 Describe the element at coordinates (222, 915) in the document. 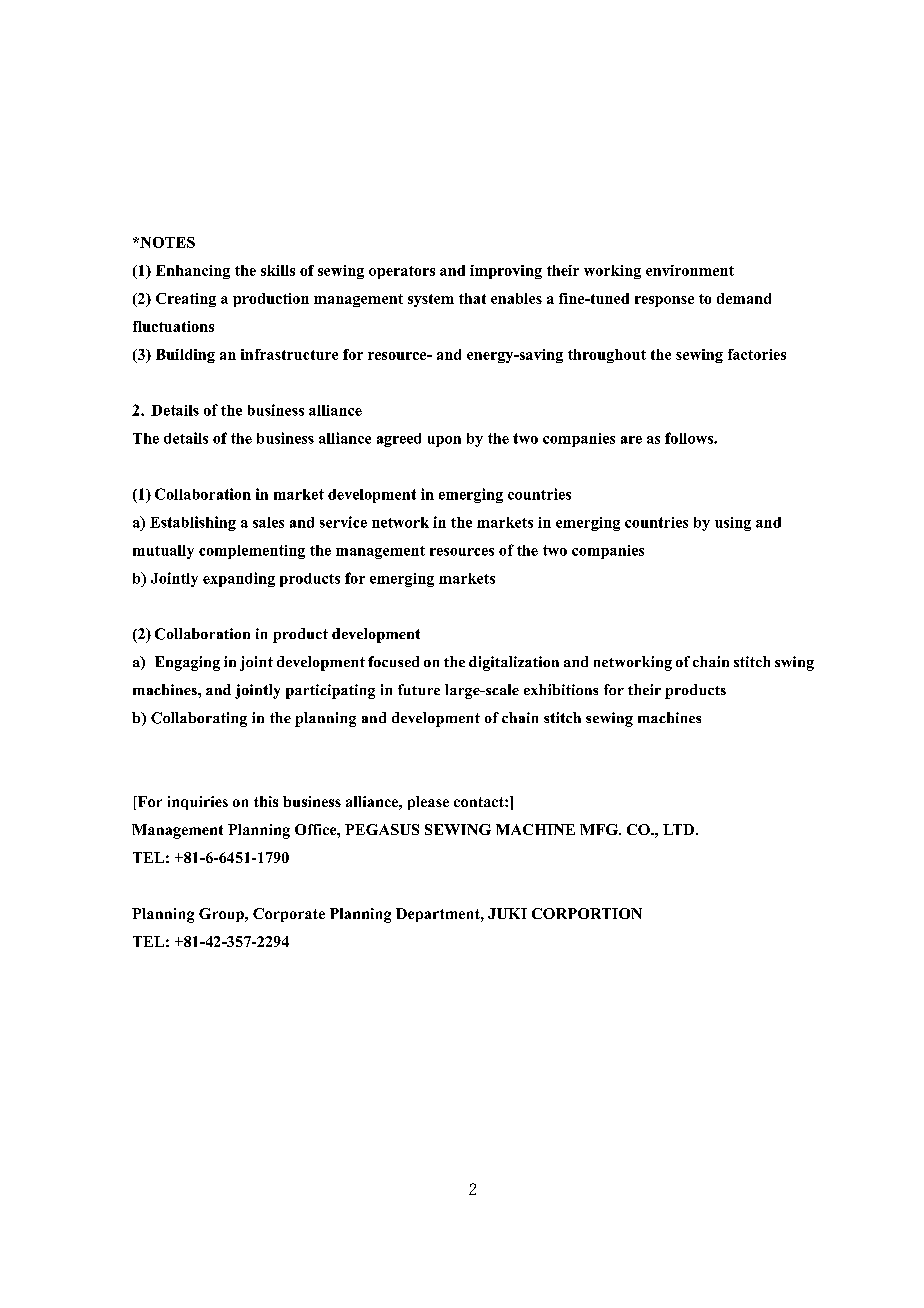

I see `Group` at that location.
